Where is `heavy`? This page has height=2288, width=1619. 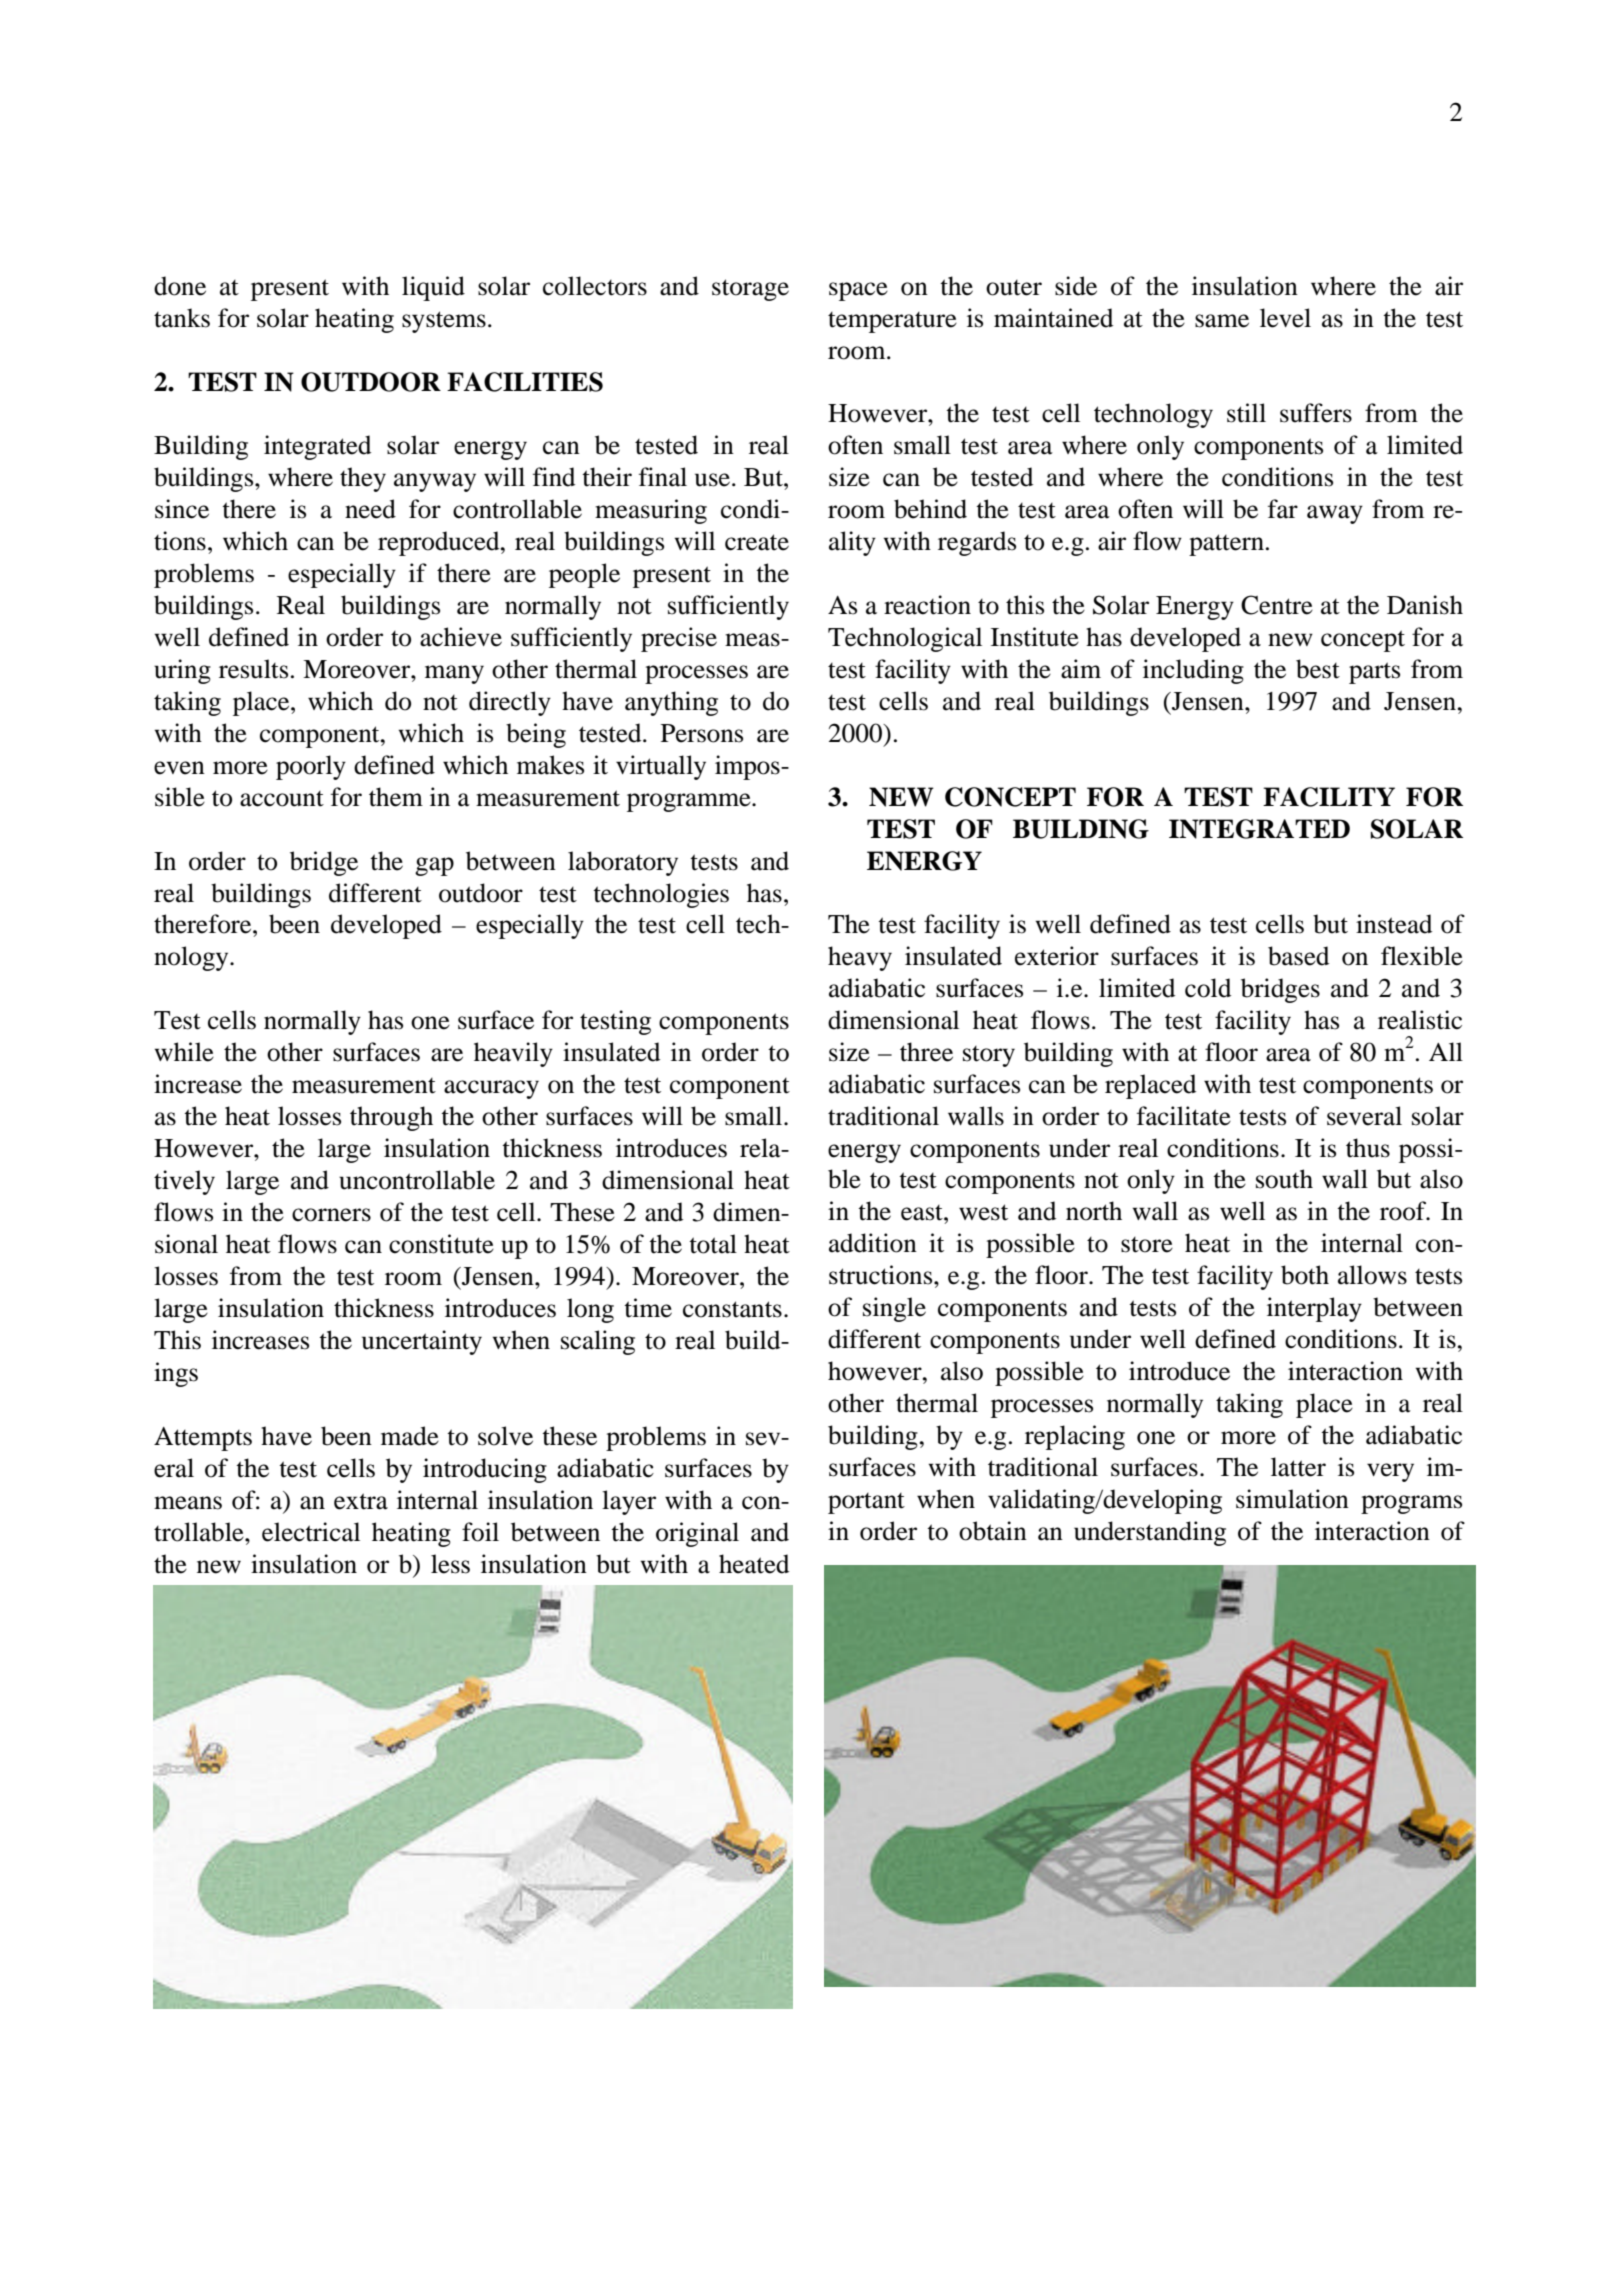 heavy is located at coordinates (860, 958).
